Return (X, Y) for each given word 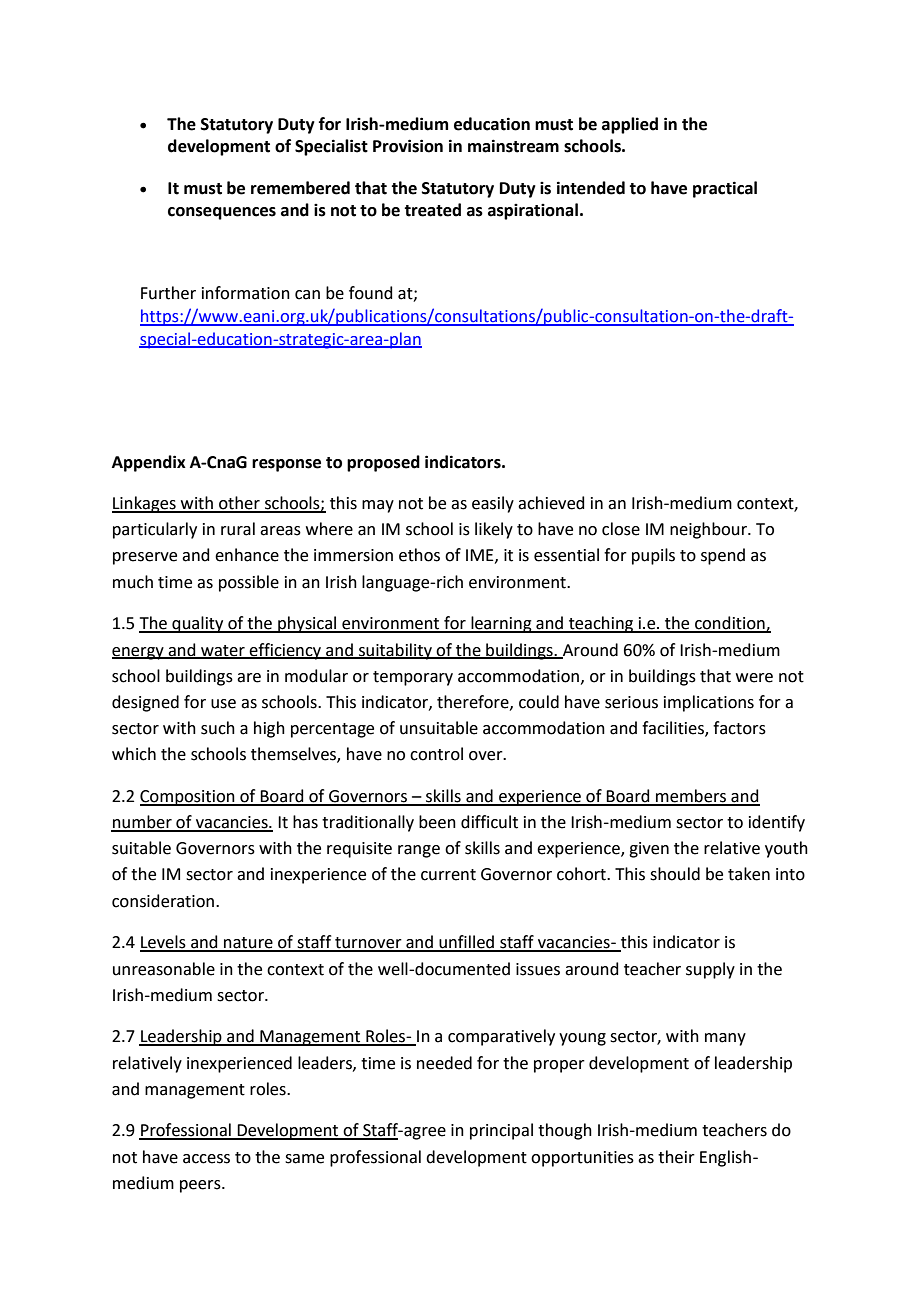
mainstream (513, 146)
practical (725, 189)
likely (494, 530)
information (246, 293)
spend (723, 556)
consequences (222, 213)
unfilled (467, 943)
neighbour (709, 530)
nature (248, 944)
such (218, 728)
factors (739, 728)
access (206, 1159)
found (371, 293)
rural (238, 529)
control (436, 754)
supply (710, 970)
